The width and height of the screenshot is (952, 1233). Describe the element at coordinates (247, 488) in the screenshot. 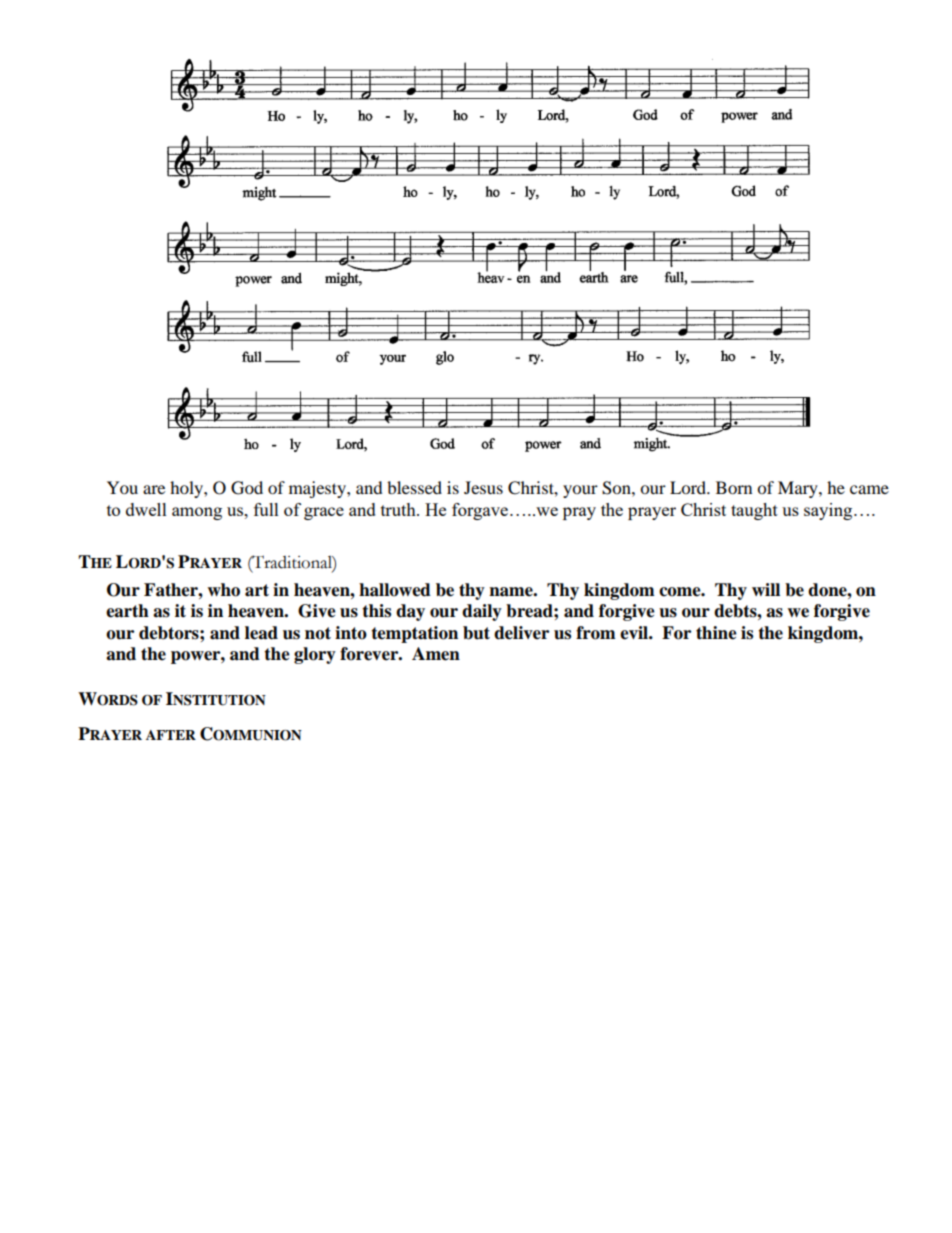

I see `God` at that location.
